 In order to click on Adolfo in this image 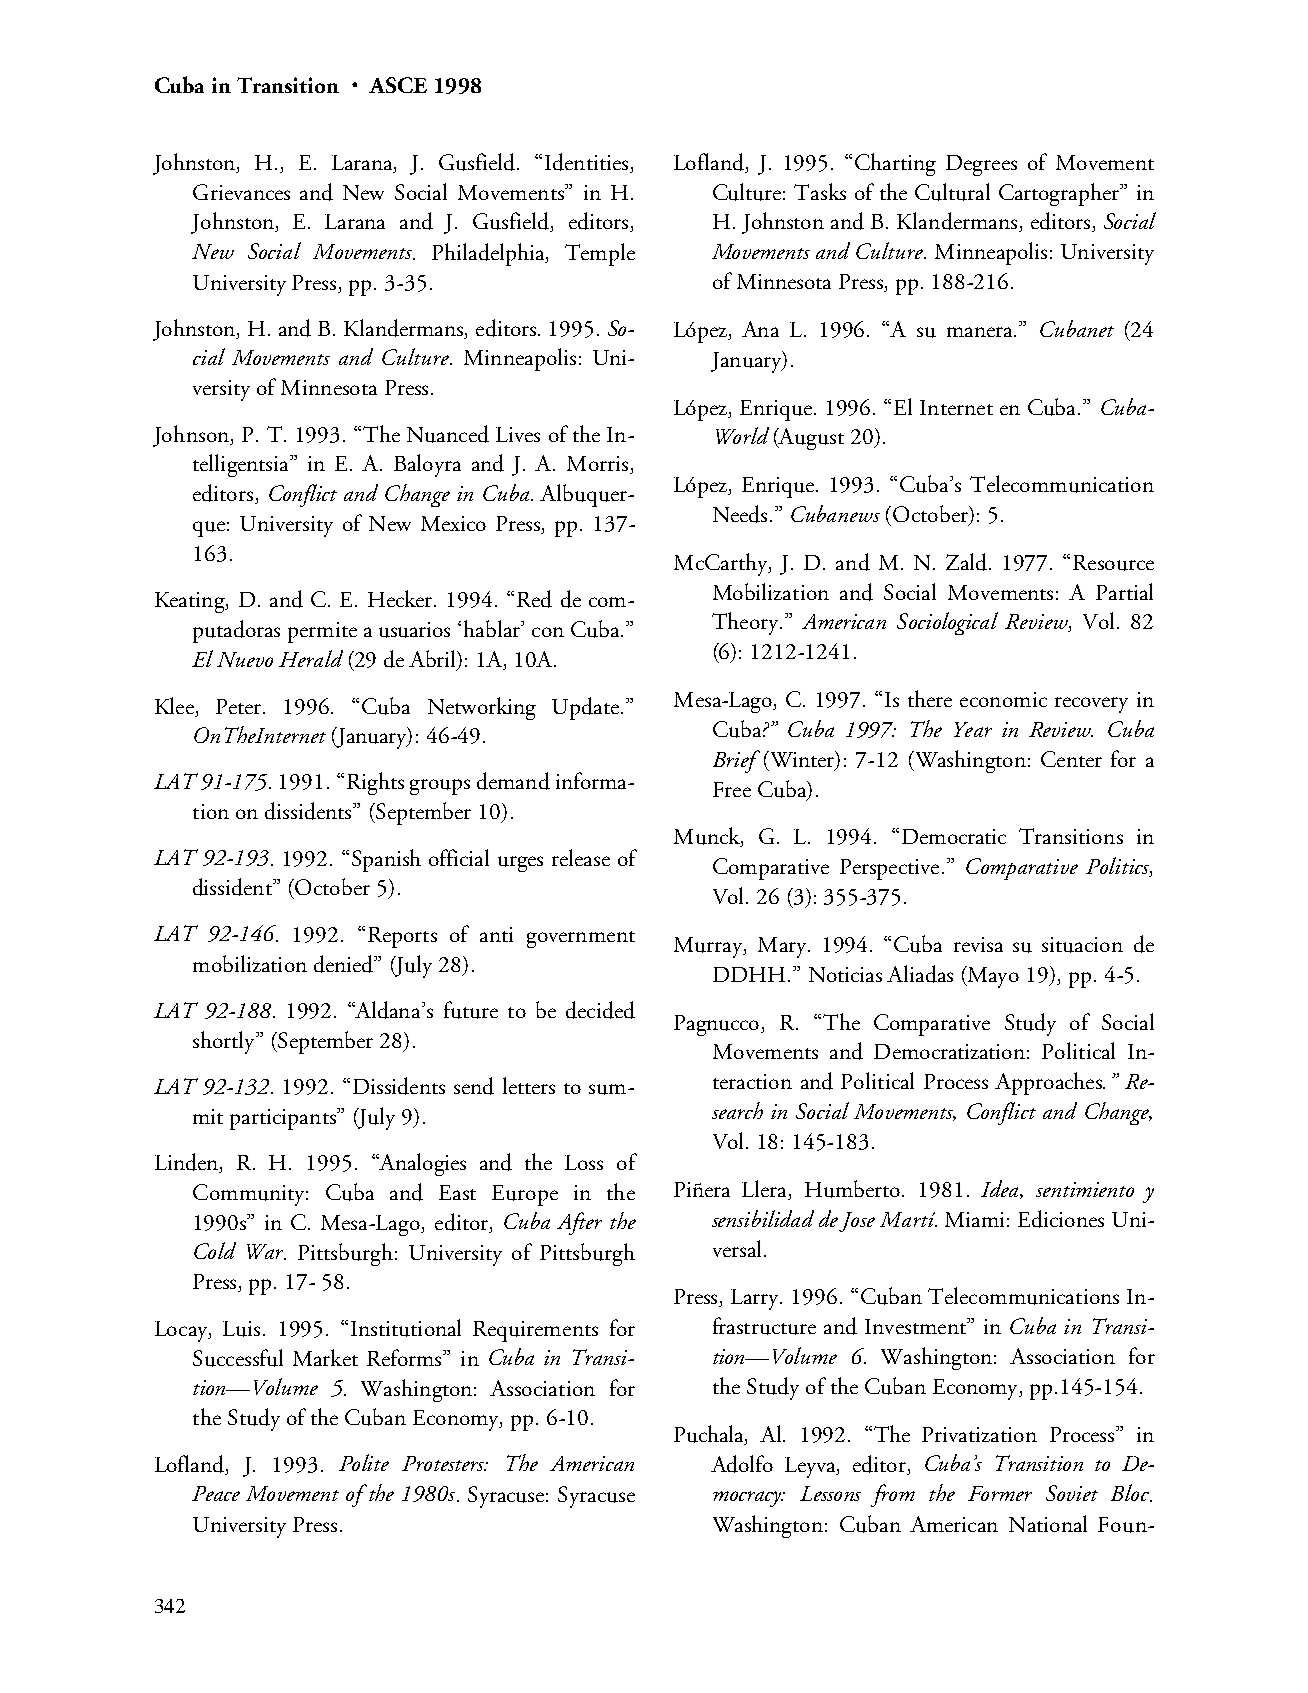, I will do `click(742, 1464)`.
